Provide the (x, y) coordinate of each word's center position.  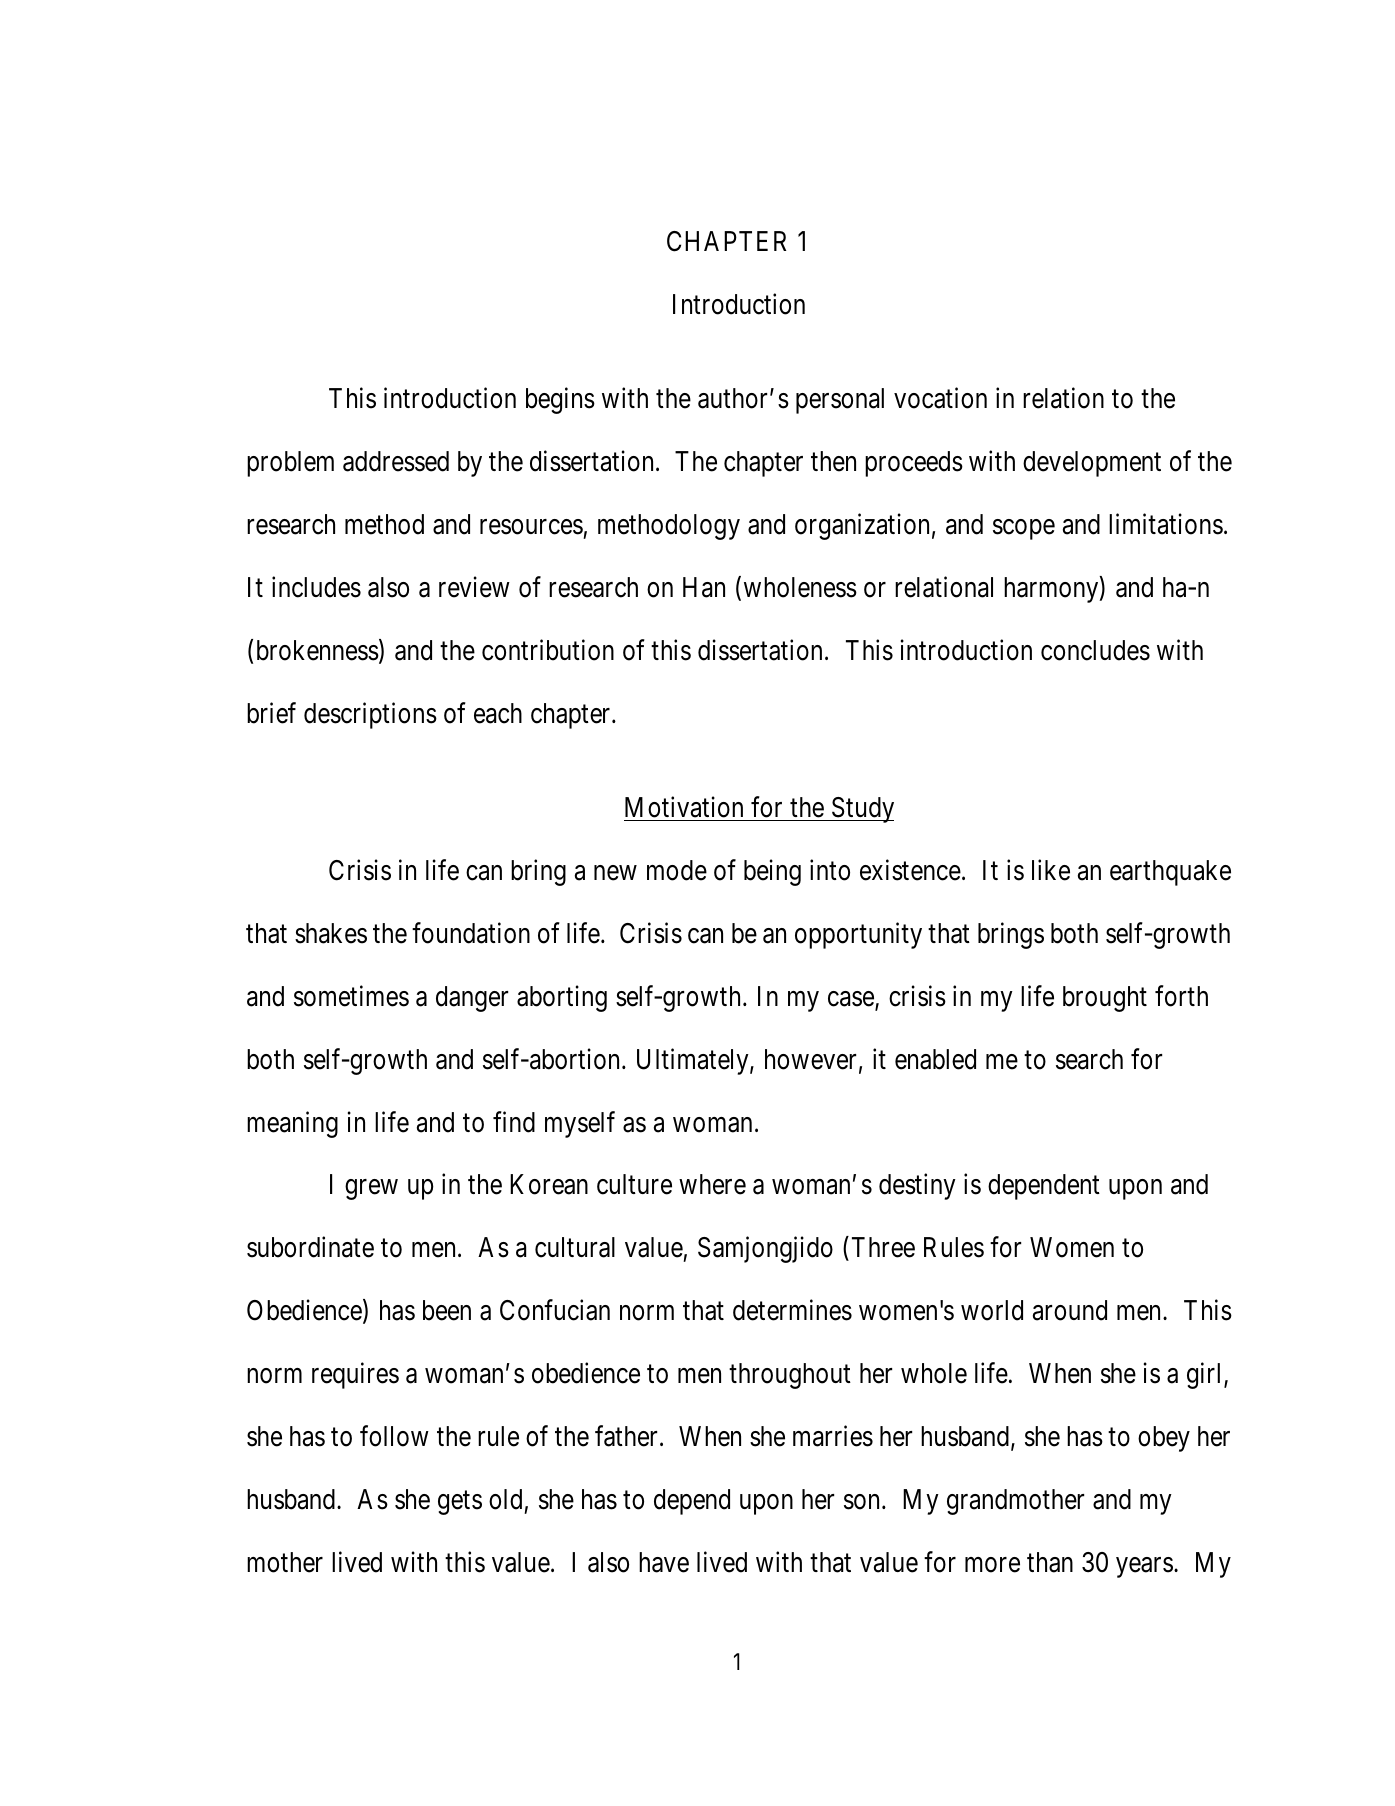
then (833, 461)
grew (371, 1190)
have (664, 1562)
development (1092, 464)
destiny (917, 1187)
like (1051, 870)
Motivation (684, 807)
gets (460, 1503)
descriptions (370, 715)
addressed (396, 461)
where (712, 1184)
